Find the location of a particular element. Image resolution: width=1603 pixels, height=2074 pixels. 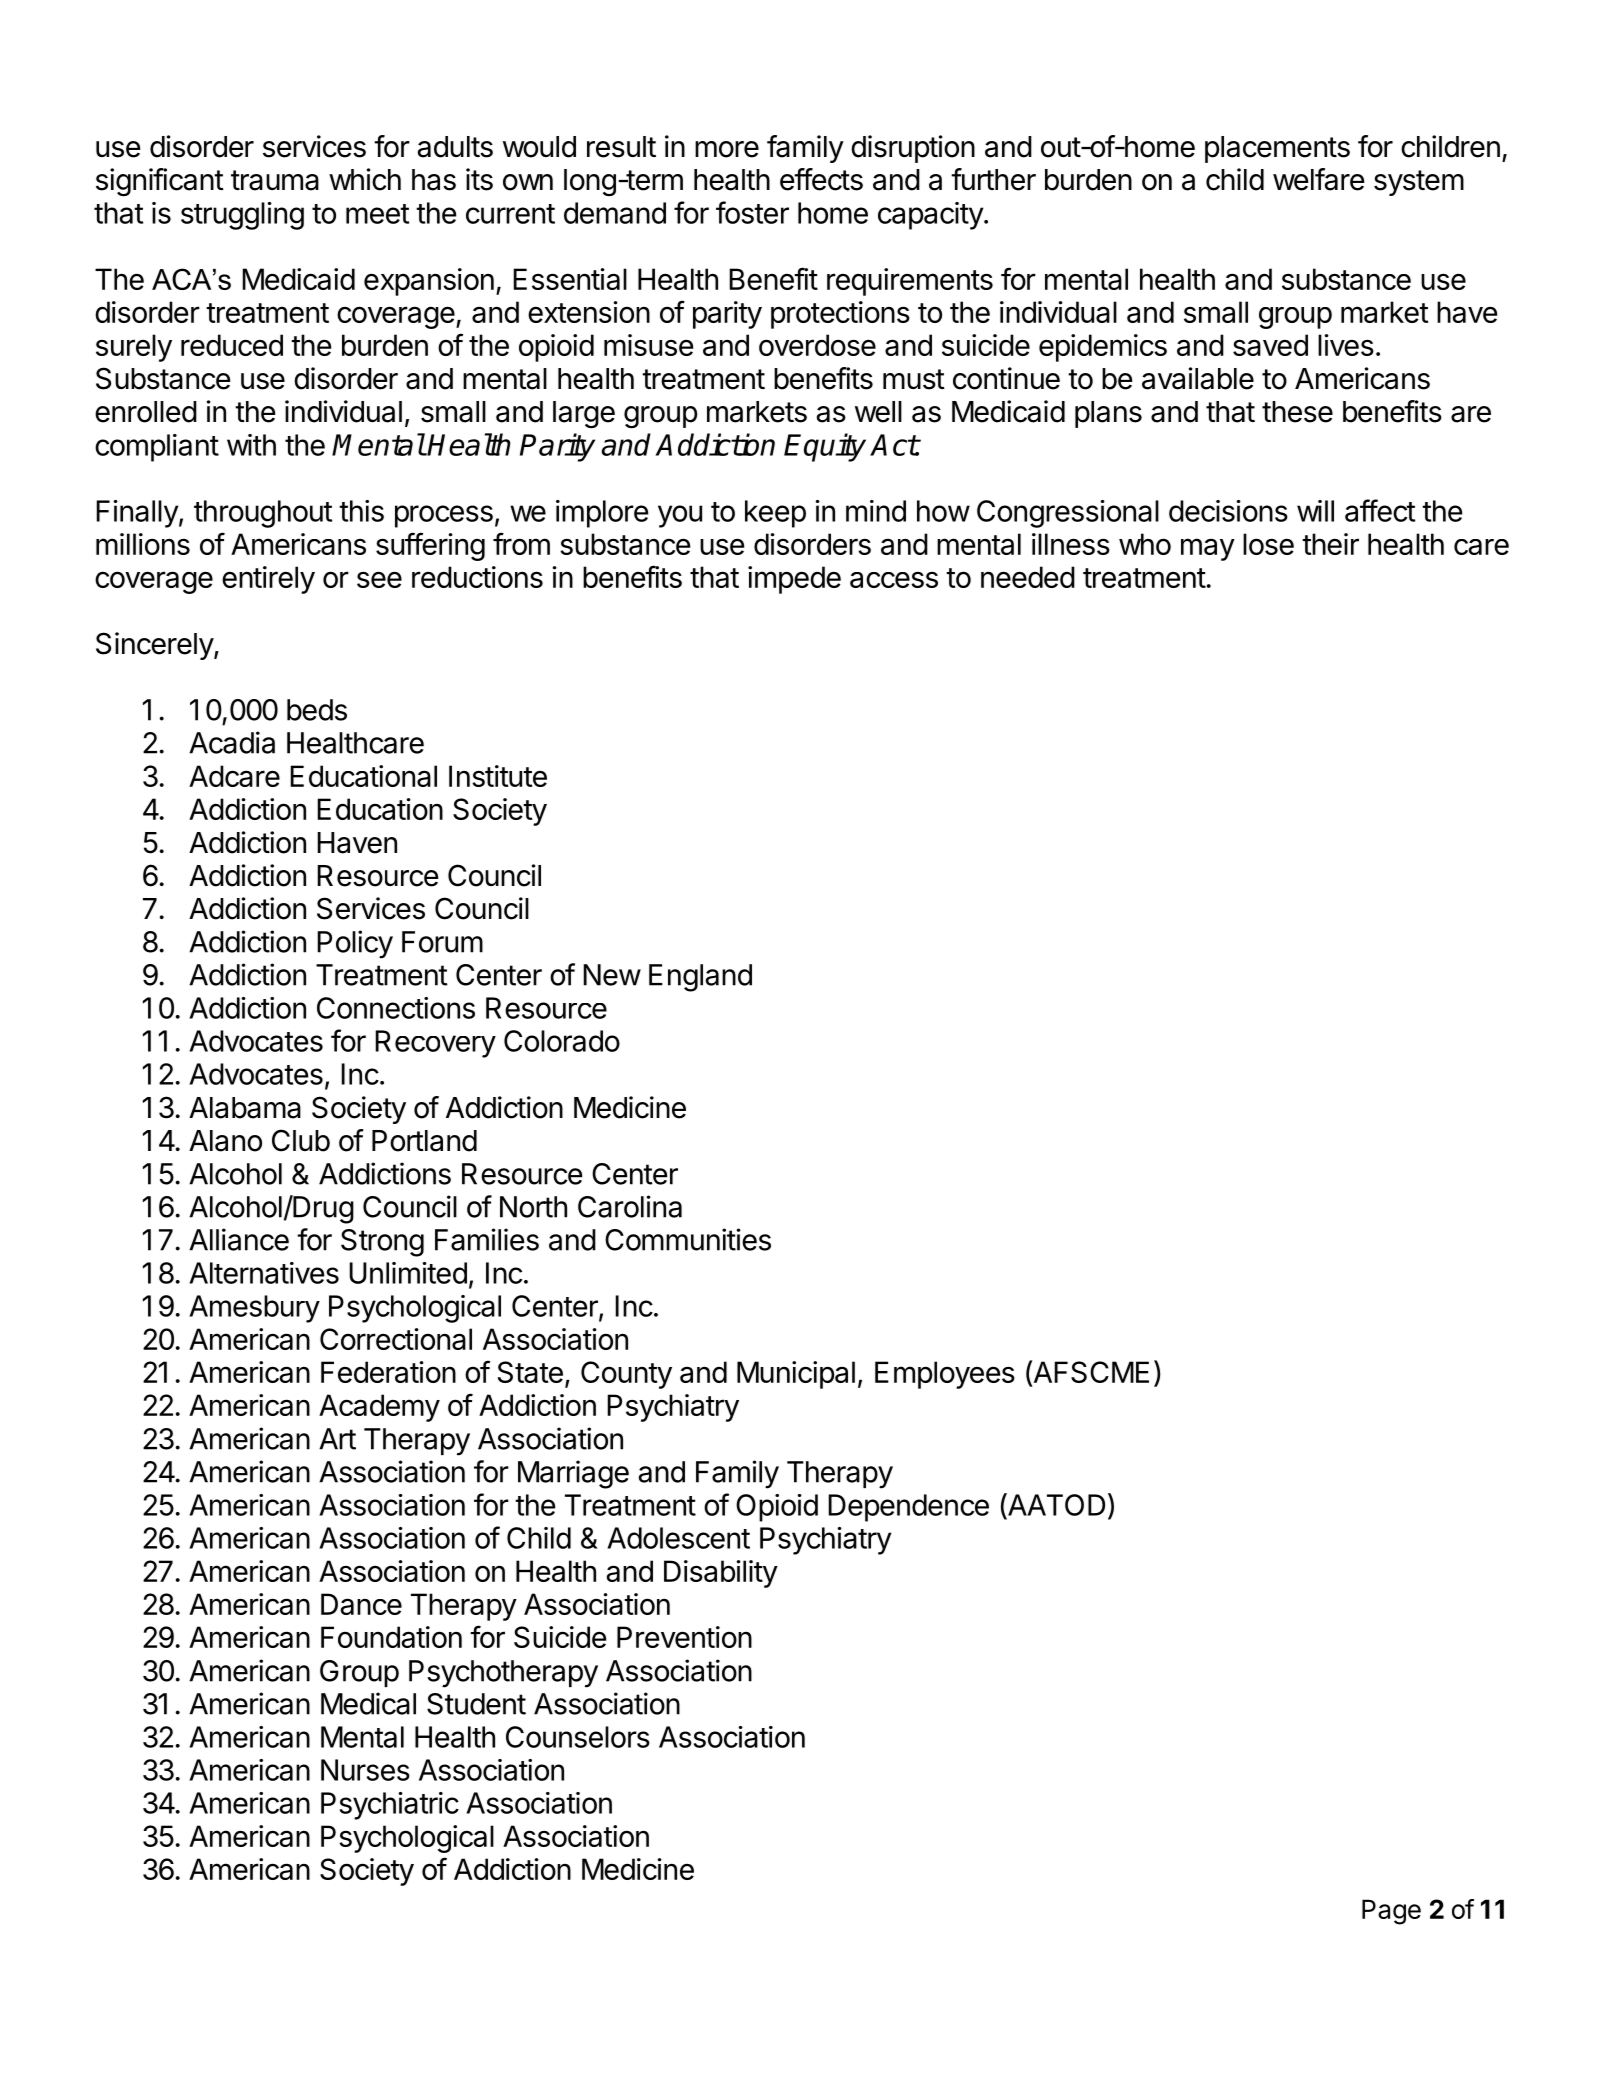

Counselors is located at coordinates (578, 1737).
